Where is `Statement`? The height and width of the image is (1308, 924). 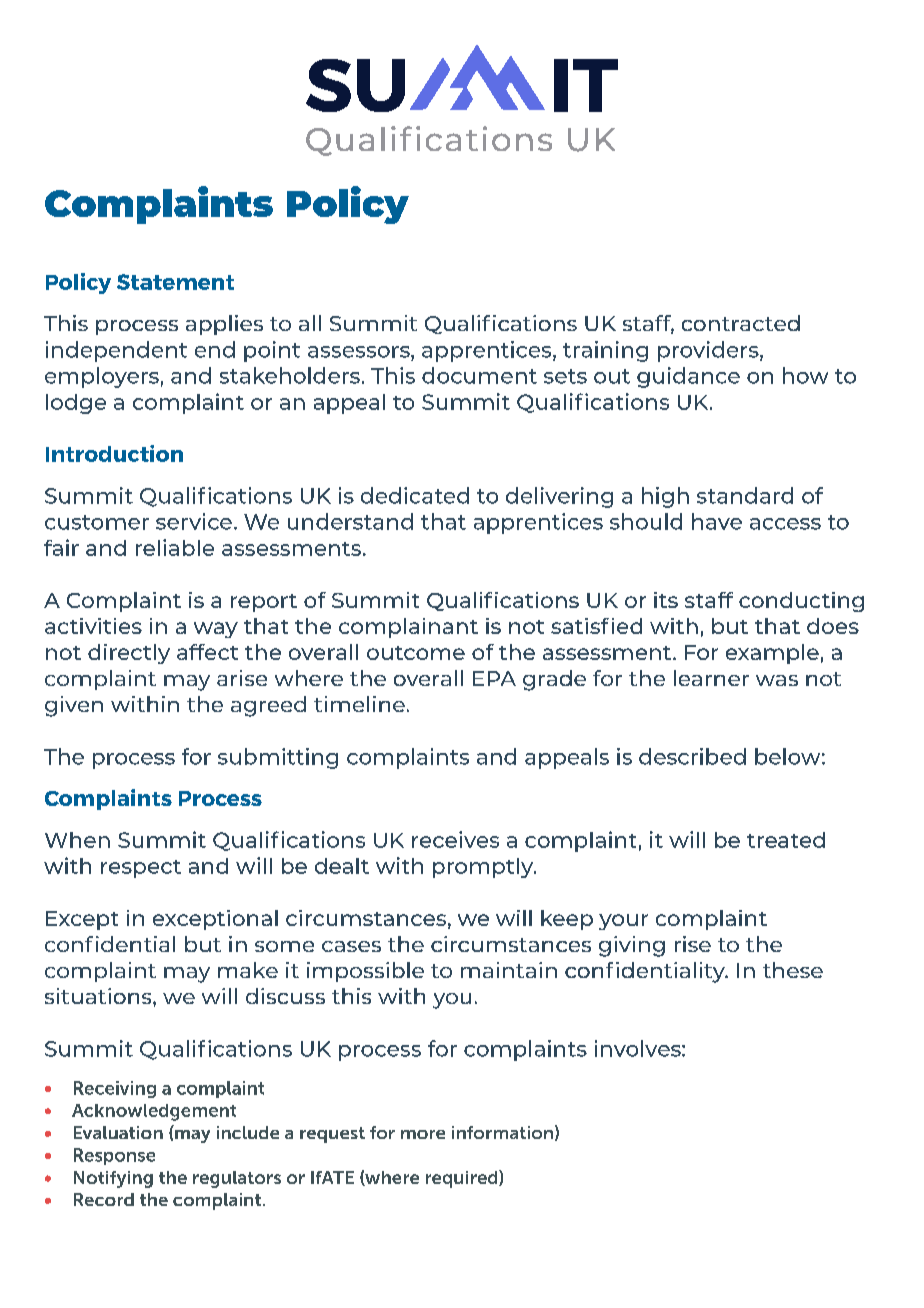 Statement is located at coordinates (175, 282).
